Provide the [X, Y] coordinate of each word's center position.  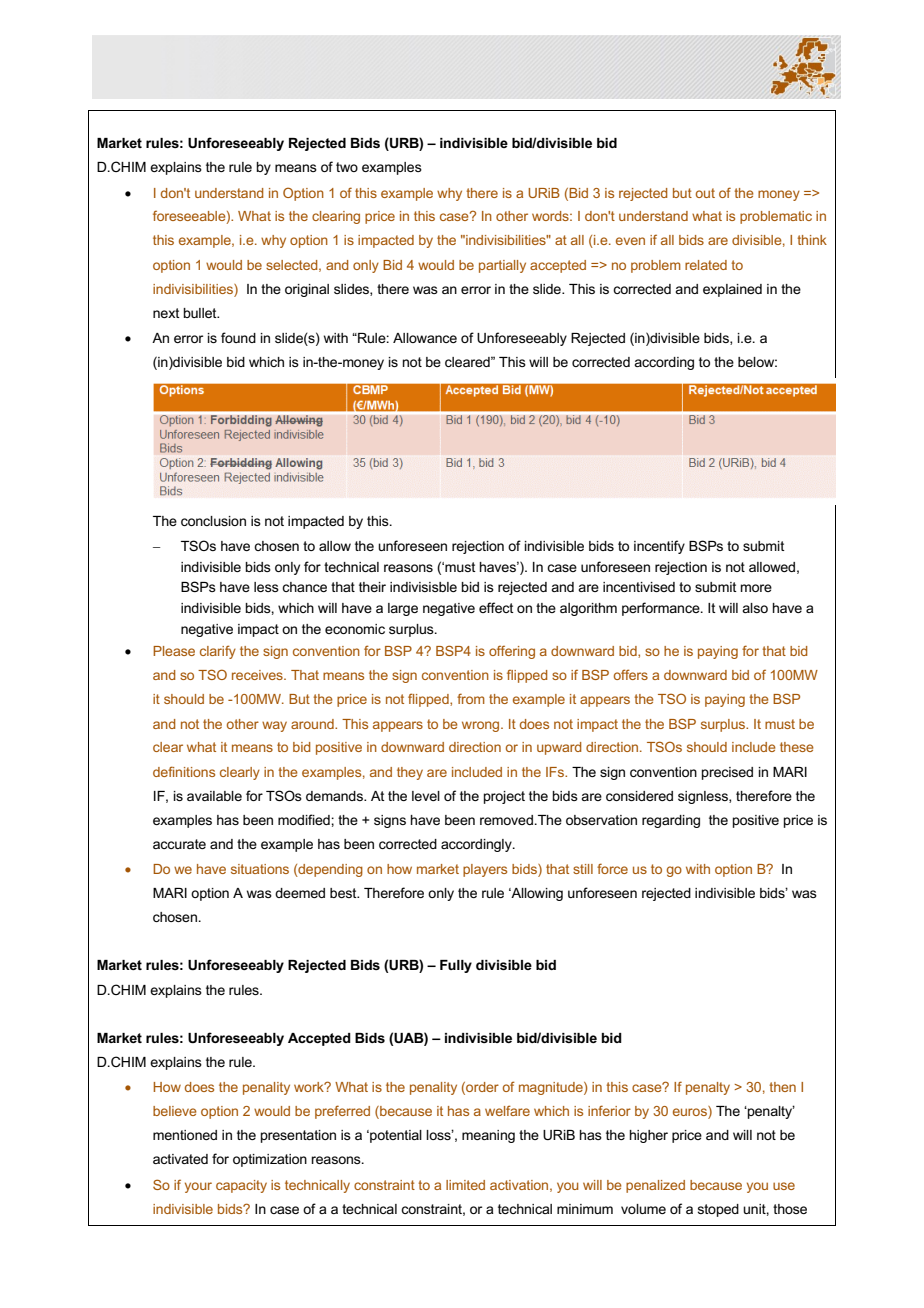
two [347, 167]
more [756, 588]
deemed [300, 893]
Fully [456, 966]
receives [258, 675]
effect [496, 607]
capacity [241, 1186]
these [797, 747]
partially [502, 266]
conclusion [213, 521]
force [612, 868]
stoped [718, 1210]
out [705, 193]
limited [465, 1185]
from [471, 698]
